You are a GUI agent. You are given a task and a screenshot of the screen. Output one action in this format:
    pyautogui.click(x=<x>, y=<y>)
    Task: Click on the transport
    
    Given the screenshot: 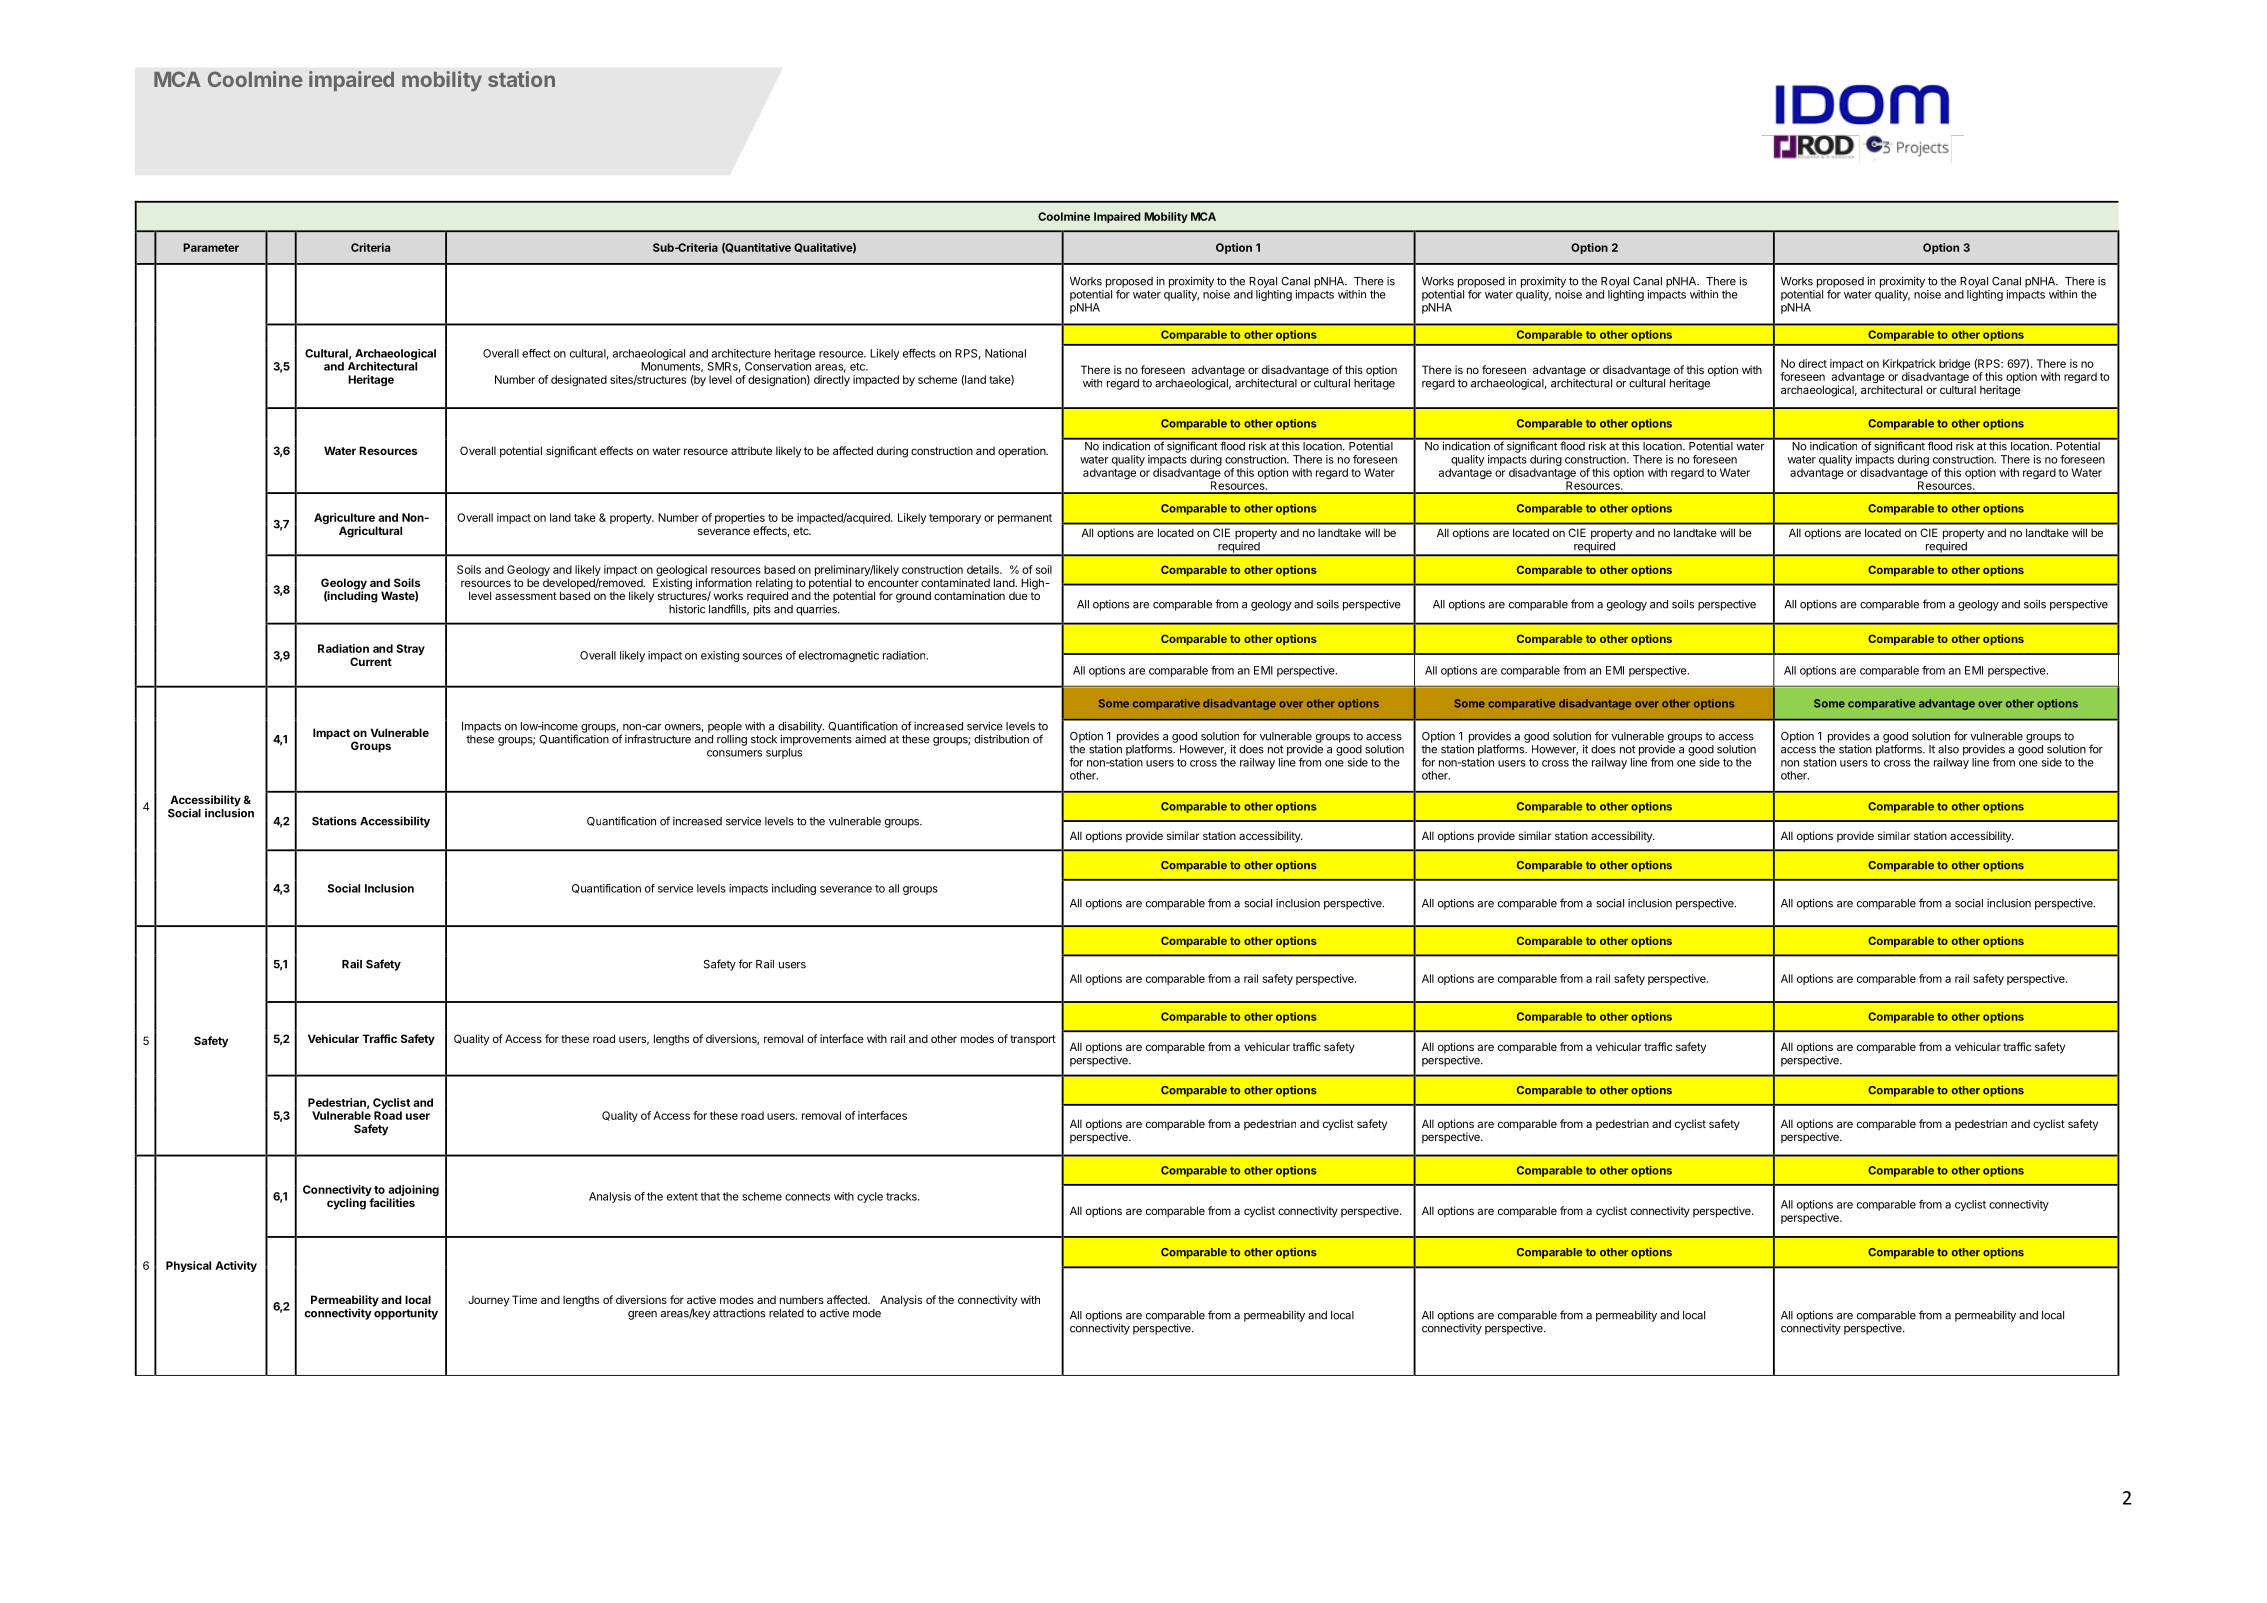 What is the action you would take?
    pyautogui.click(x=1033, y=1040)
